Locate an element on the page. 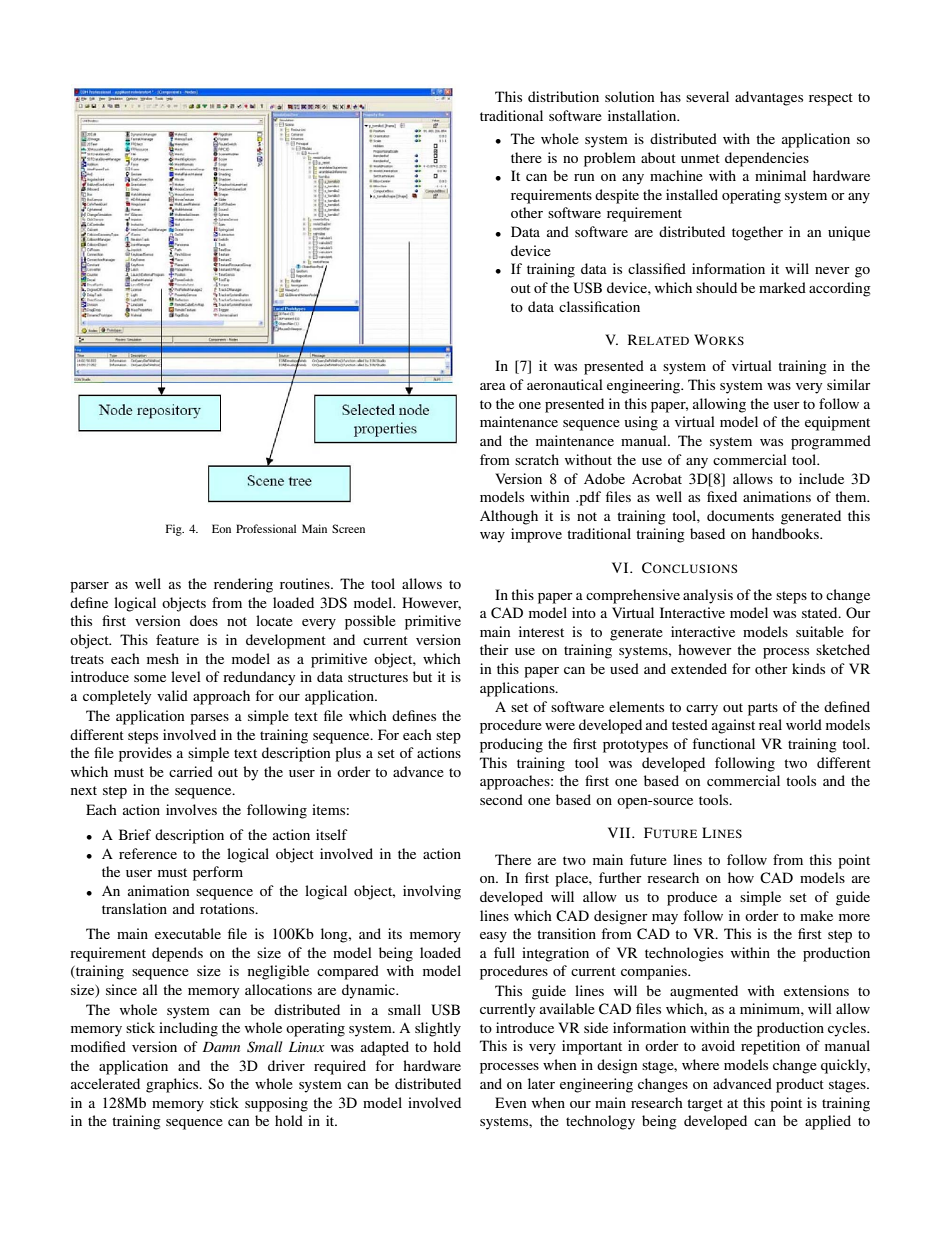 The height and width of the document is (1233, 952). their is located at coordinates (494, 649).
